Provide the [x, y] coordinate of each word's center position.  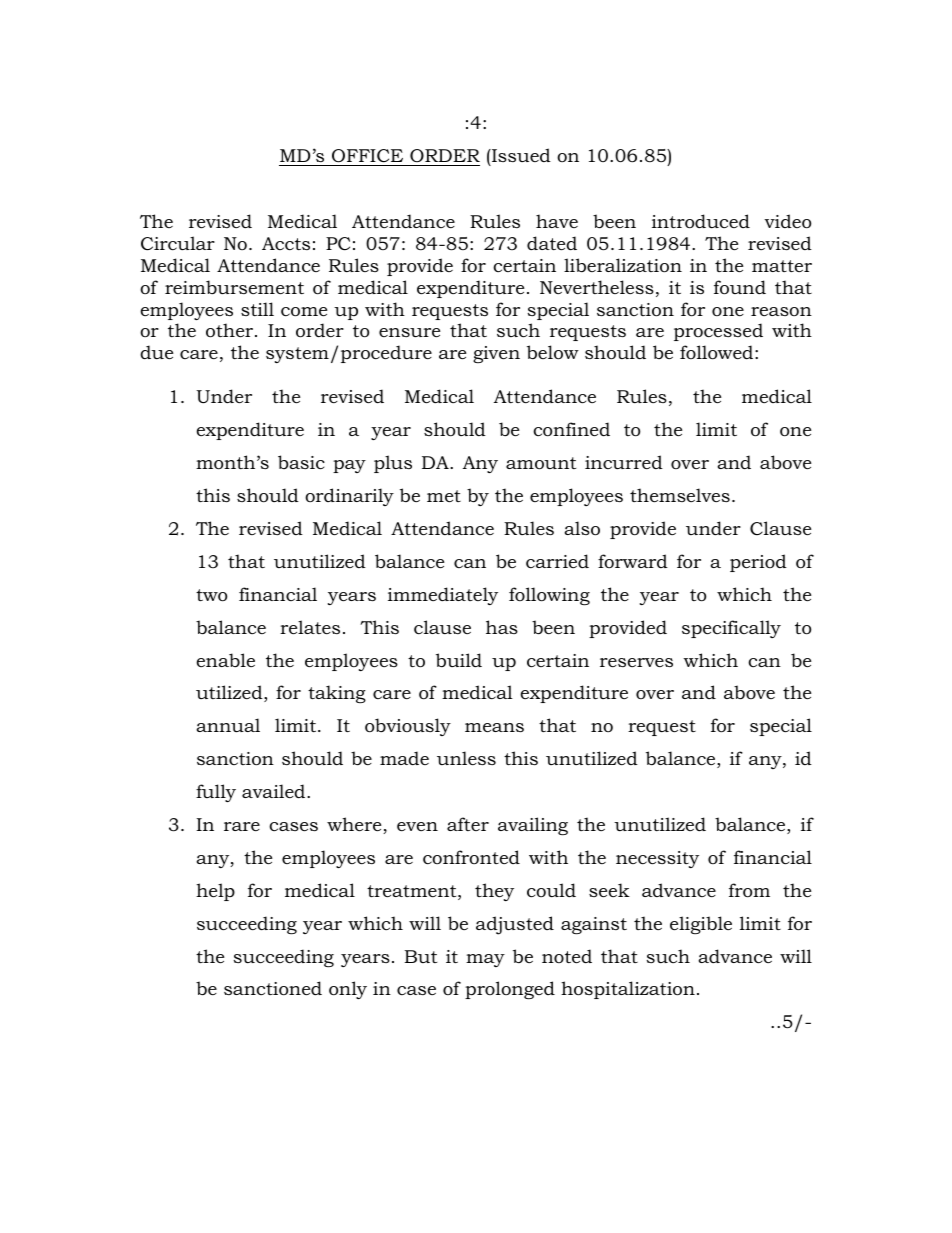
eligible [701, 925]
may [485, 960]
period [758, 563]
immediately [443, 596]
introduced [701, 221]
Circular [178, 243]
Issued [520, 155]
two [211, 595]
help [215, 892]
